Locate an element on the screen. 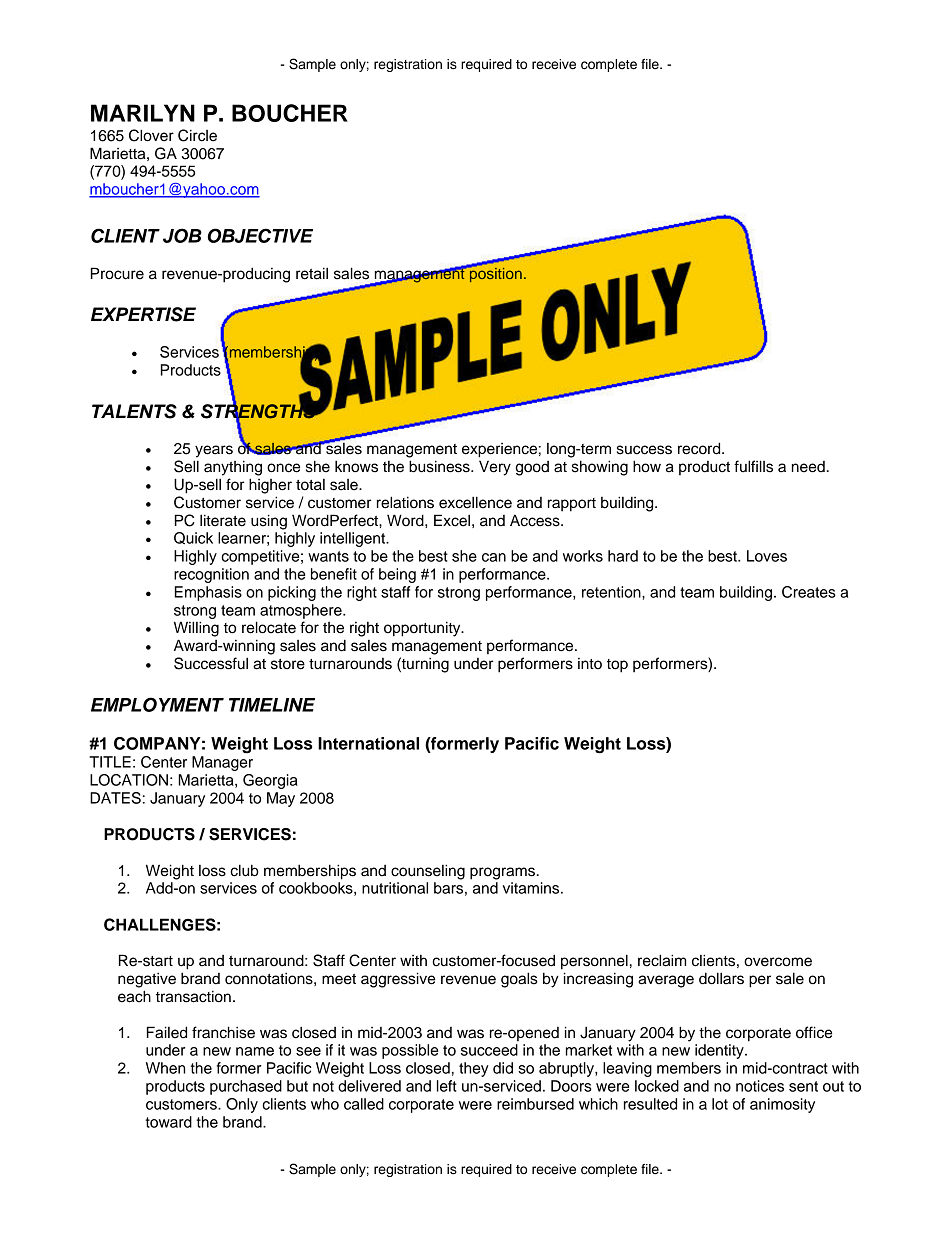 The height and width of the screenshot is (1233, 952). record is located at coordinates (700, 448).
